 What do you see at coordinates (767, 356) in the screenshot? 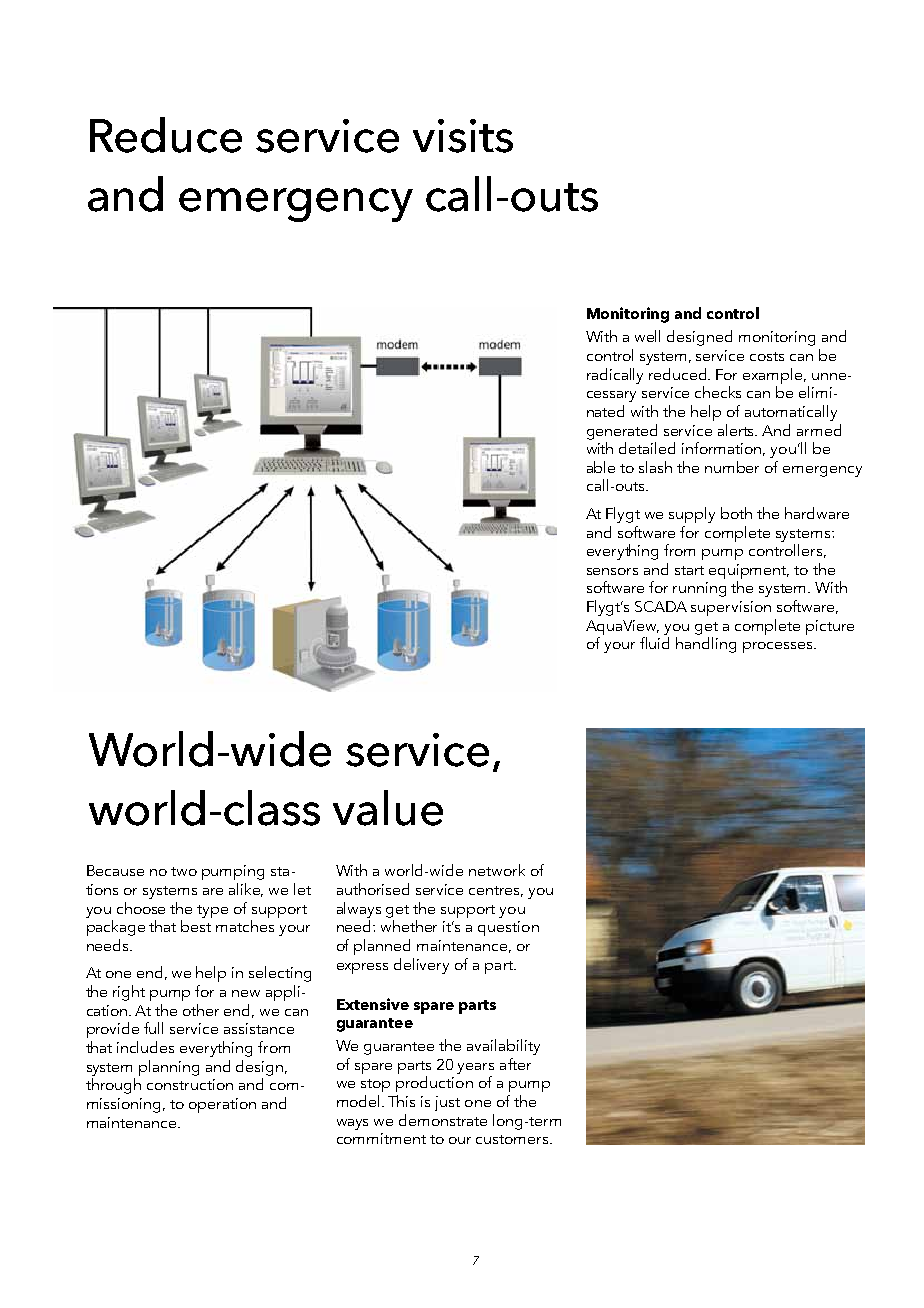
I see `costs` at bounding box center [767, 356].
